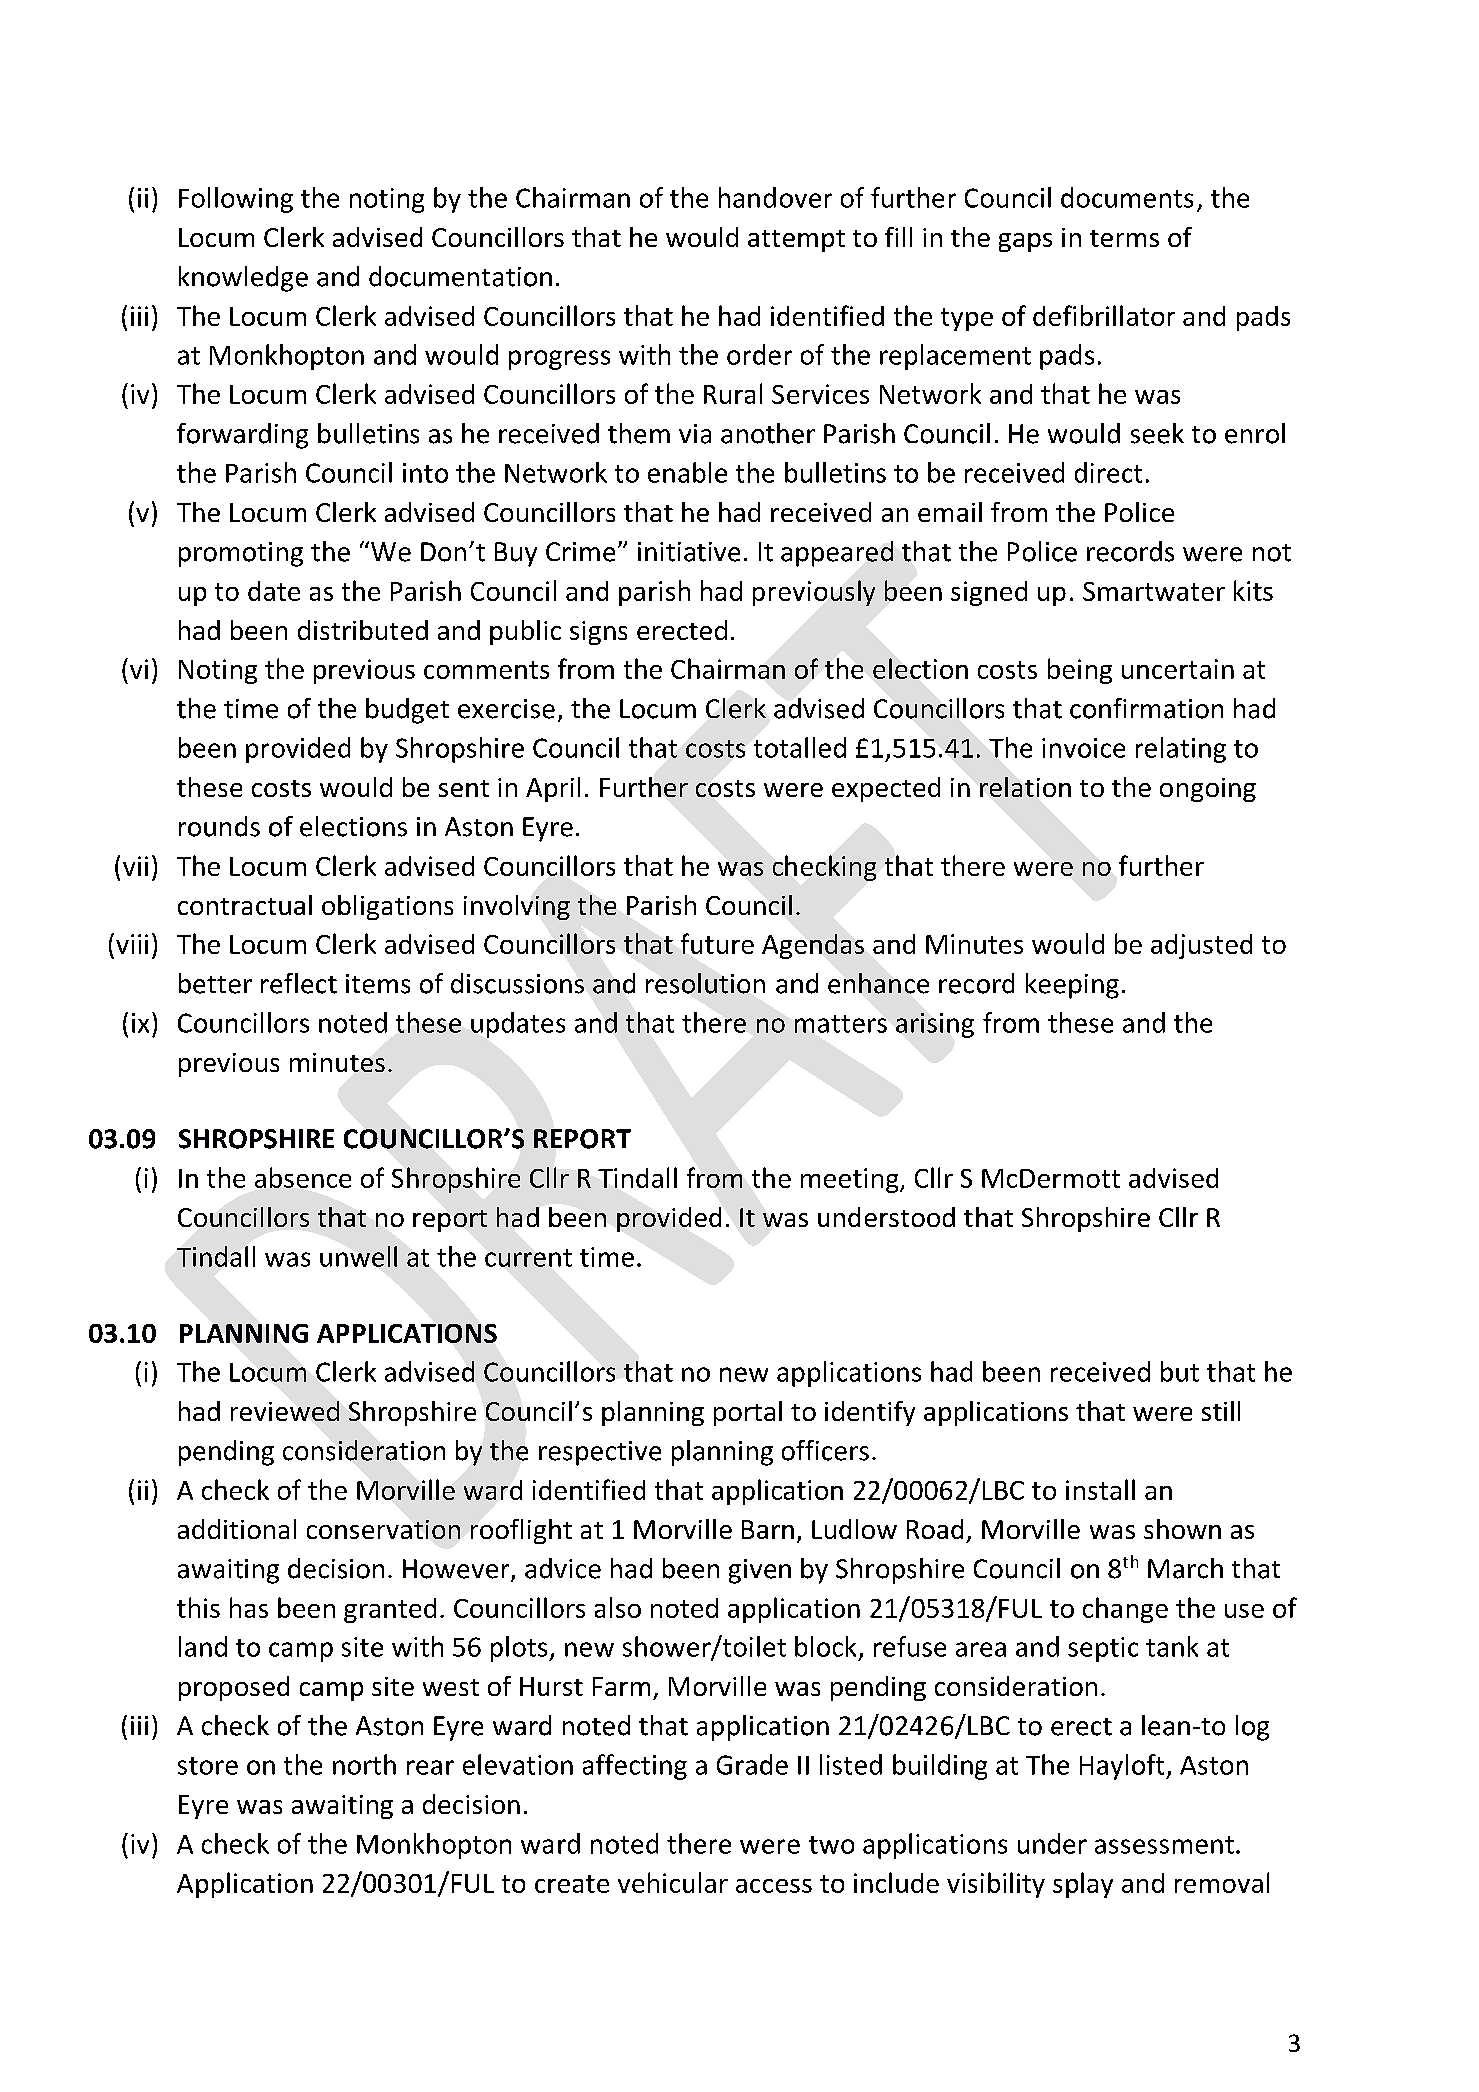  I want to click on assessment, so click(1164, 1845).
